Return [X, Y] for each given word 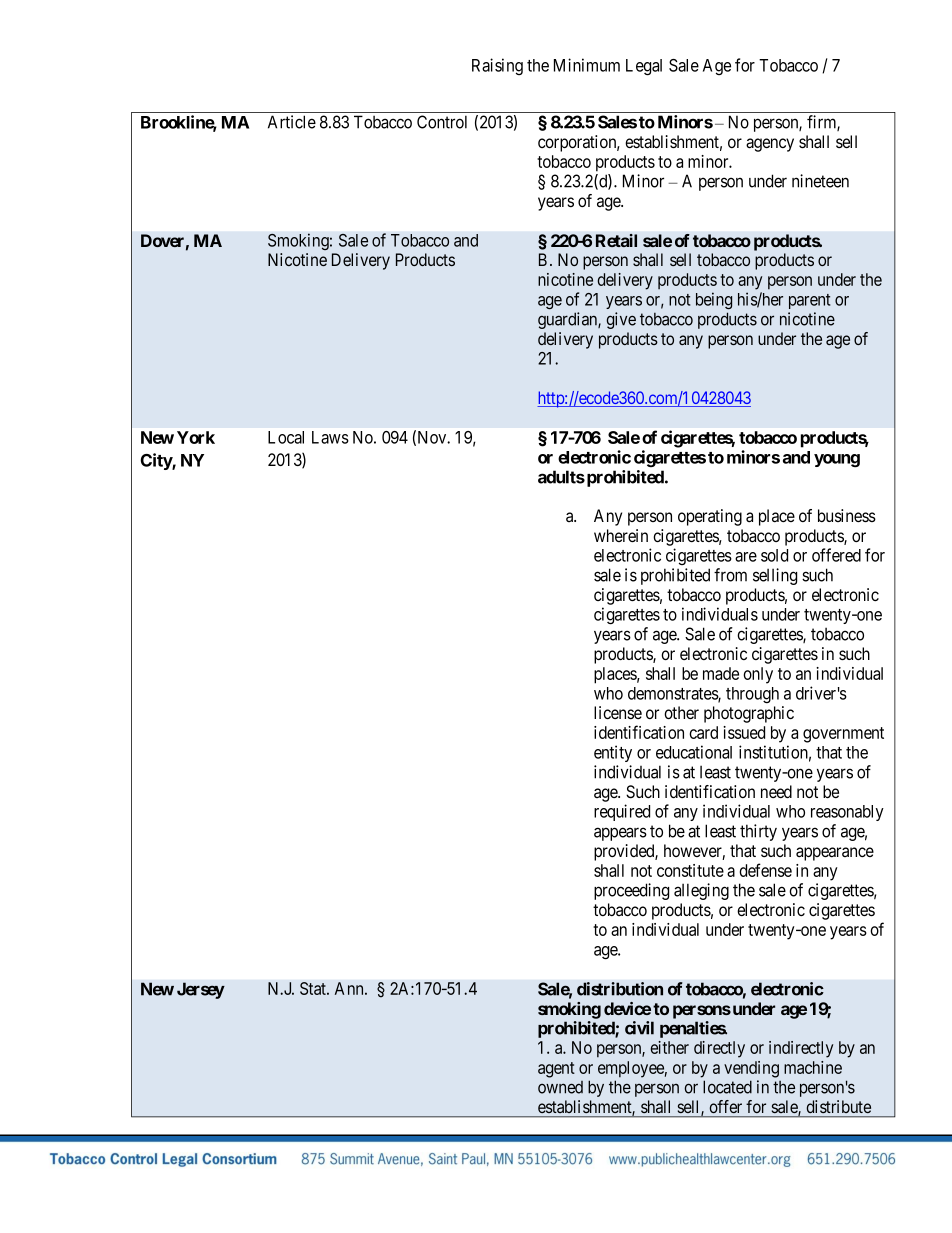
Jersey [201, 990]
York [196, 437]
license [618, 712]
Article [292, 122]
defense [765, 870]
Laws [330, 437]
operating [710, 517]
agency [770, 145]
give [621, 320]
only [758, 675]
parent [809, 301]
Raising [497, 66]
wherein [621, 535]
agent [556, 1070]
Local [286, 437]
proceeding [631, 891]
